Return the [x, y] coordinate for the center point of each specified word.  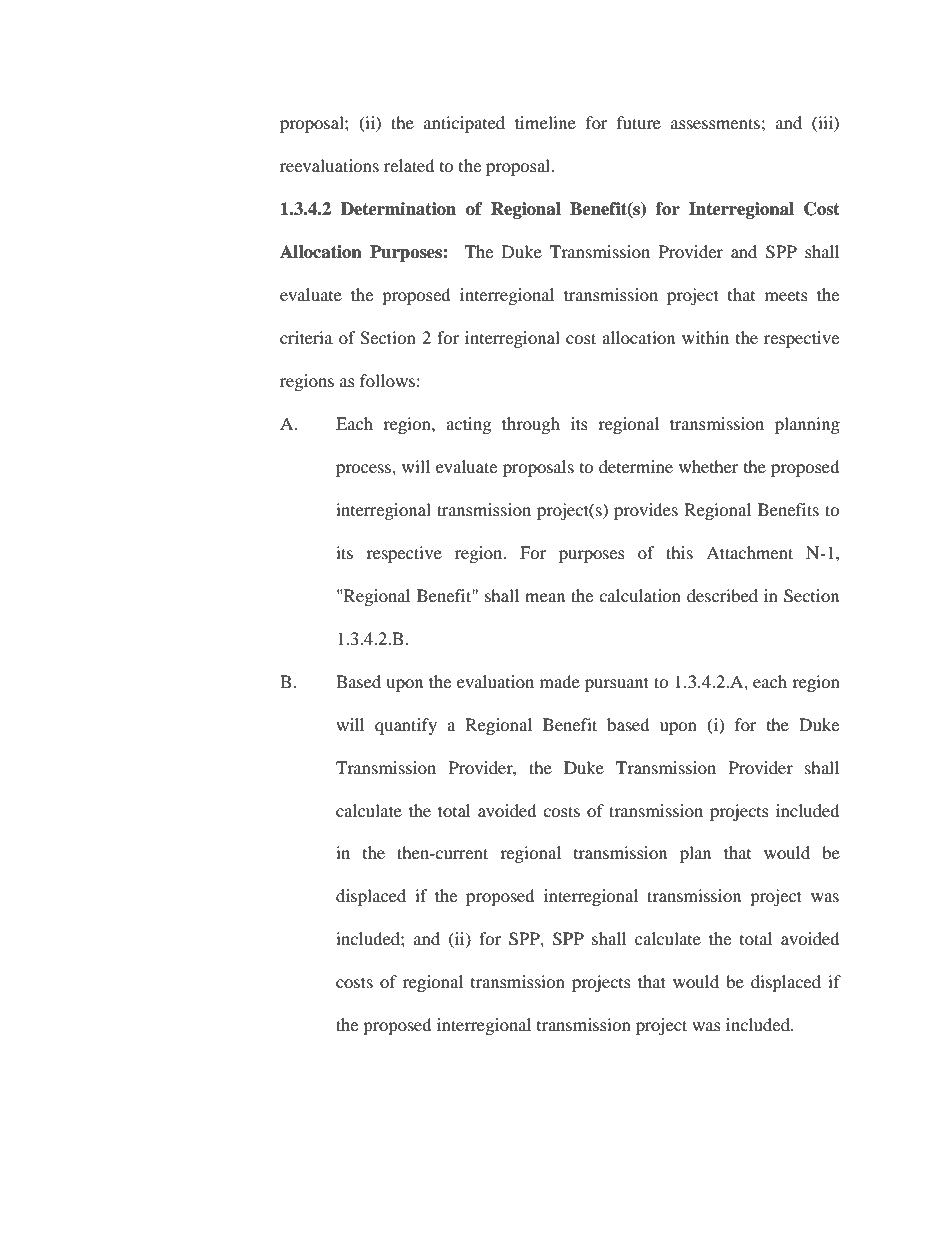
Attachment [749, 552]
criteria [306, 337]
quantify [406, 726]
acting [468, 425]
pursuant [617, 684]
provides [646, 511]
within [705, 337]
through [531, 425]
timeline [545, 122]
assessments [715, 123]
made [560, 681]
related [409, 165]
